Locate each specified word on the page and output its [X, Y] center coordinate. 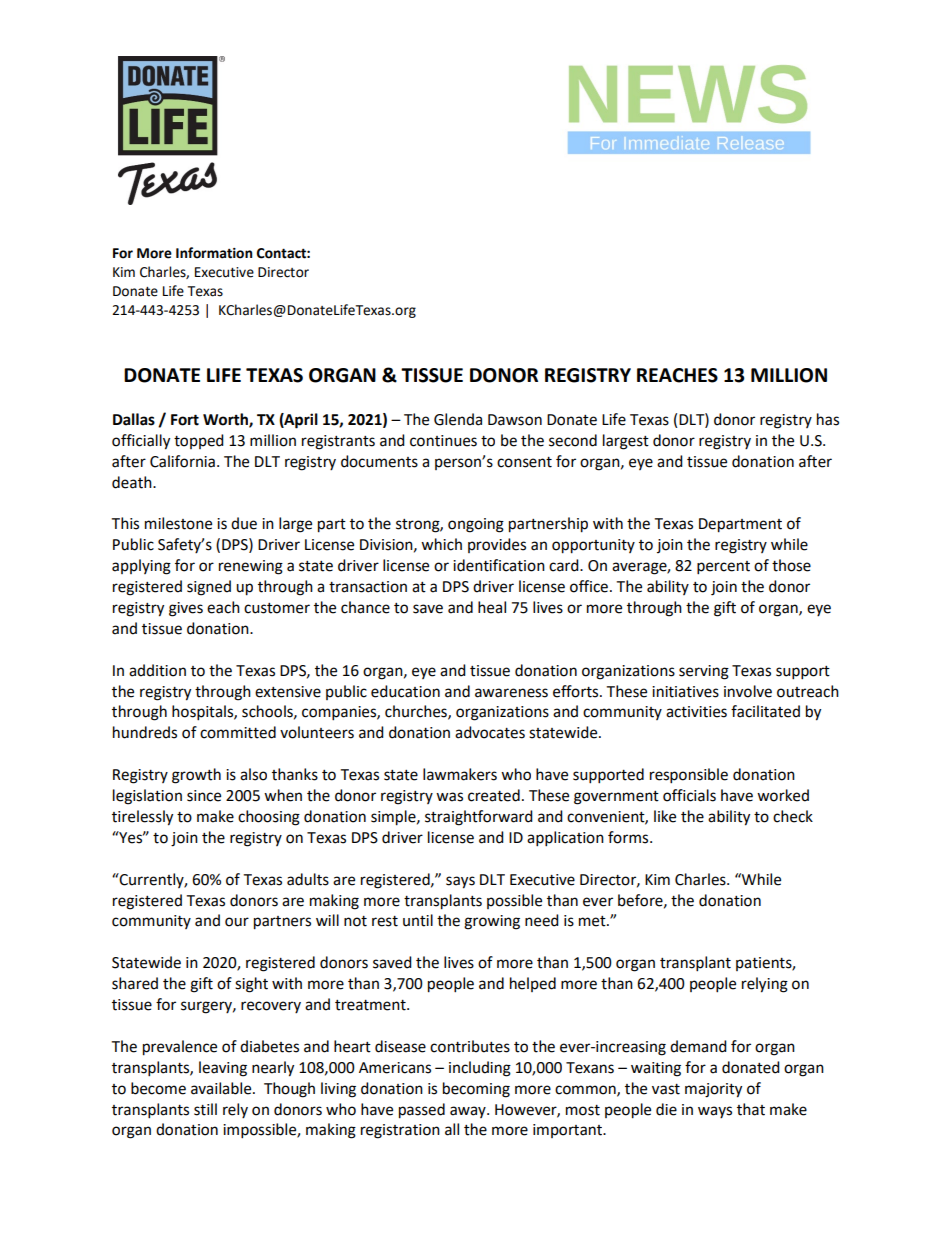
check [793, 816]
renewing [251, 567]
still [205, 1109]
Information [214, 253]
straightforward [479, 818]
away [469, 1112]
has [828, 419]
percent [723, 568]
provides [497, 545]
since [204, 796]
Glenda [458, 419]
